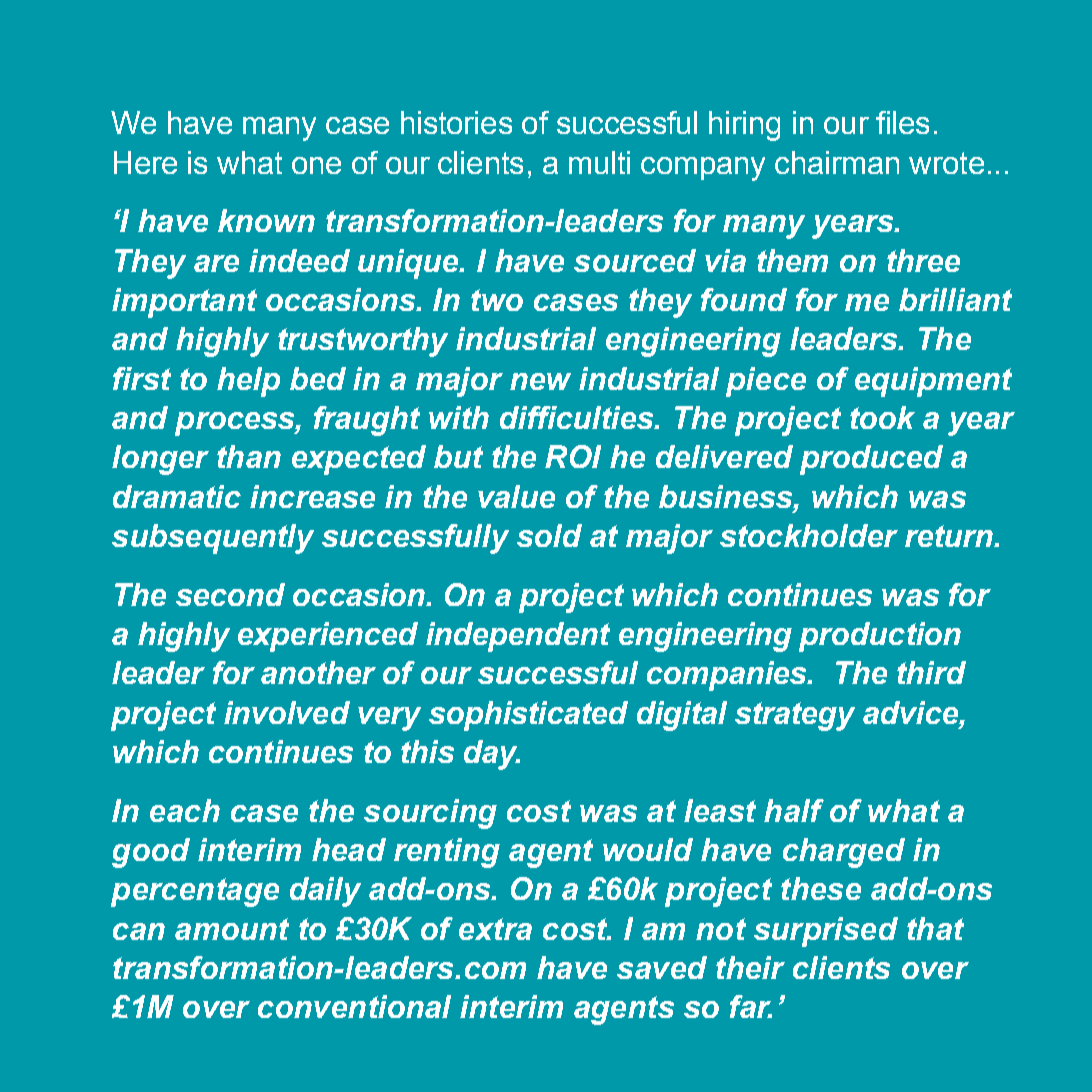 The image size is (1092, 1092). Describe the element at coordinates (826, 932) in the document. I see `surprised` at that location.
